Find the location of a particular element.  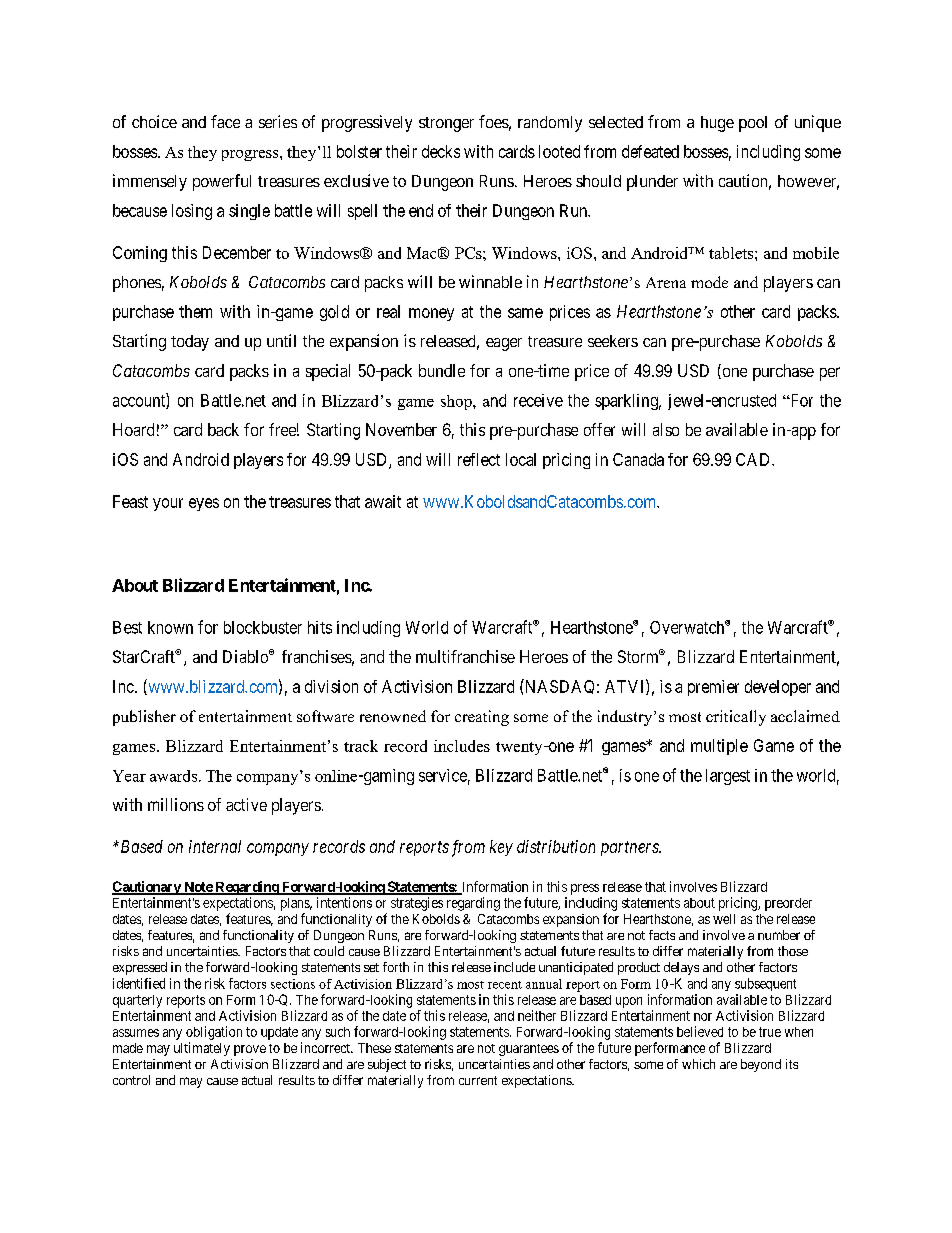

ultimately is located at coordinates (202, 1049).
